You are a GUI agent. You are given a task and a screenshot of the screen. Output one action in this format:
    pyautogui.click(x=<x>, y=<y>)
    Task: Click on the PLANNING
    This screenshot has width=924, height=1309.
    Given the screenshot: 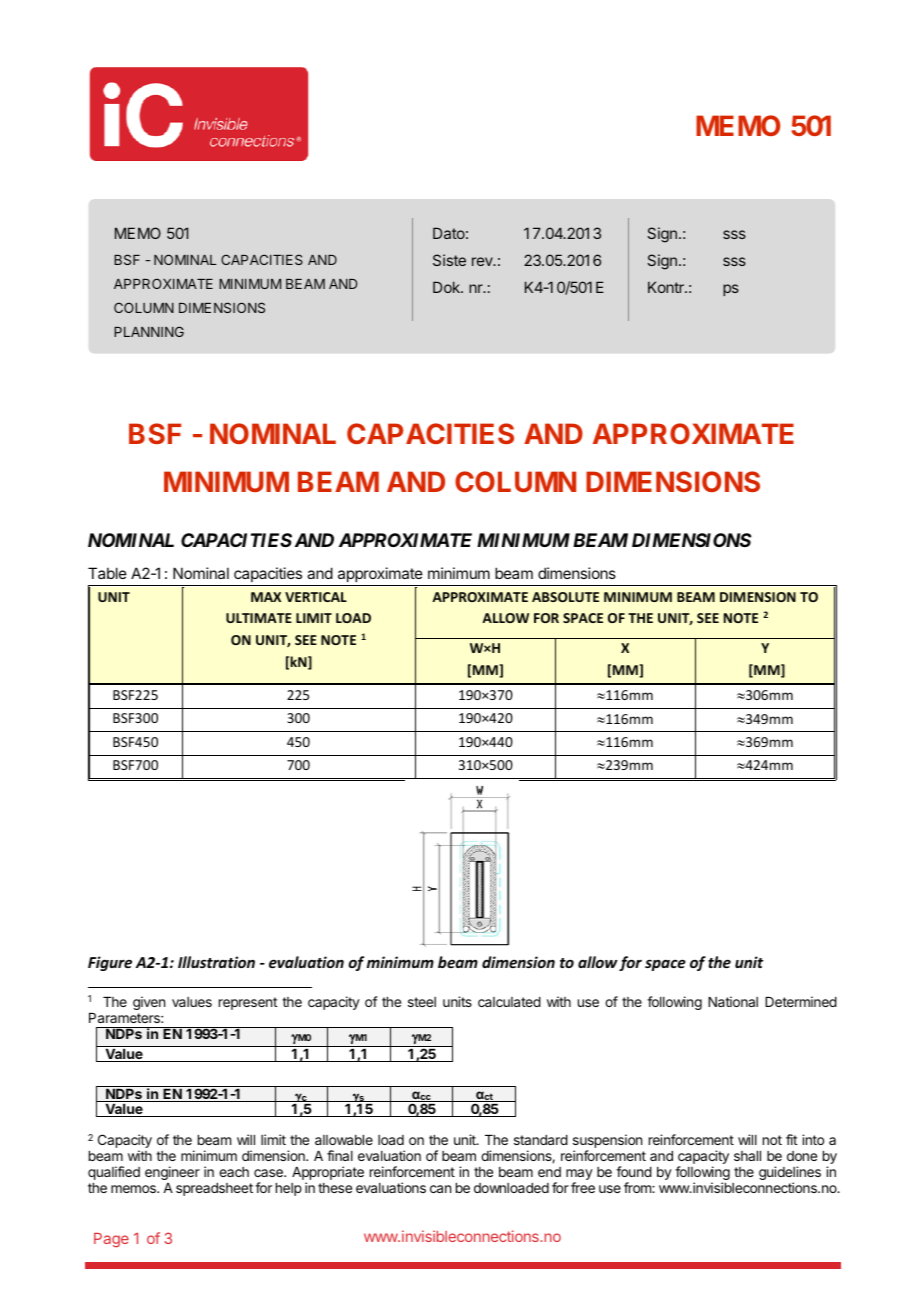 What is the action you would take?
    pyautogui.click(x=149, y=331)
